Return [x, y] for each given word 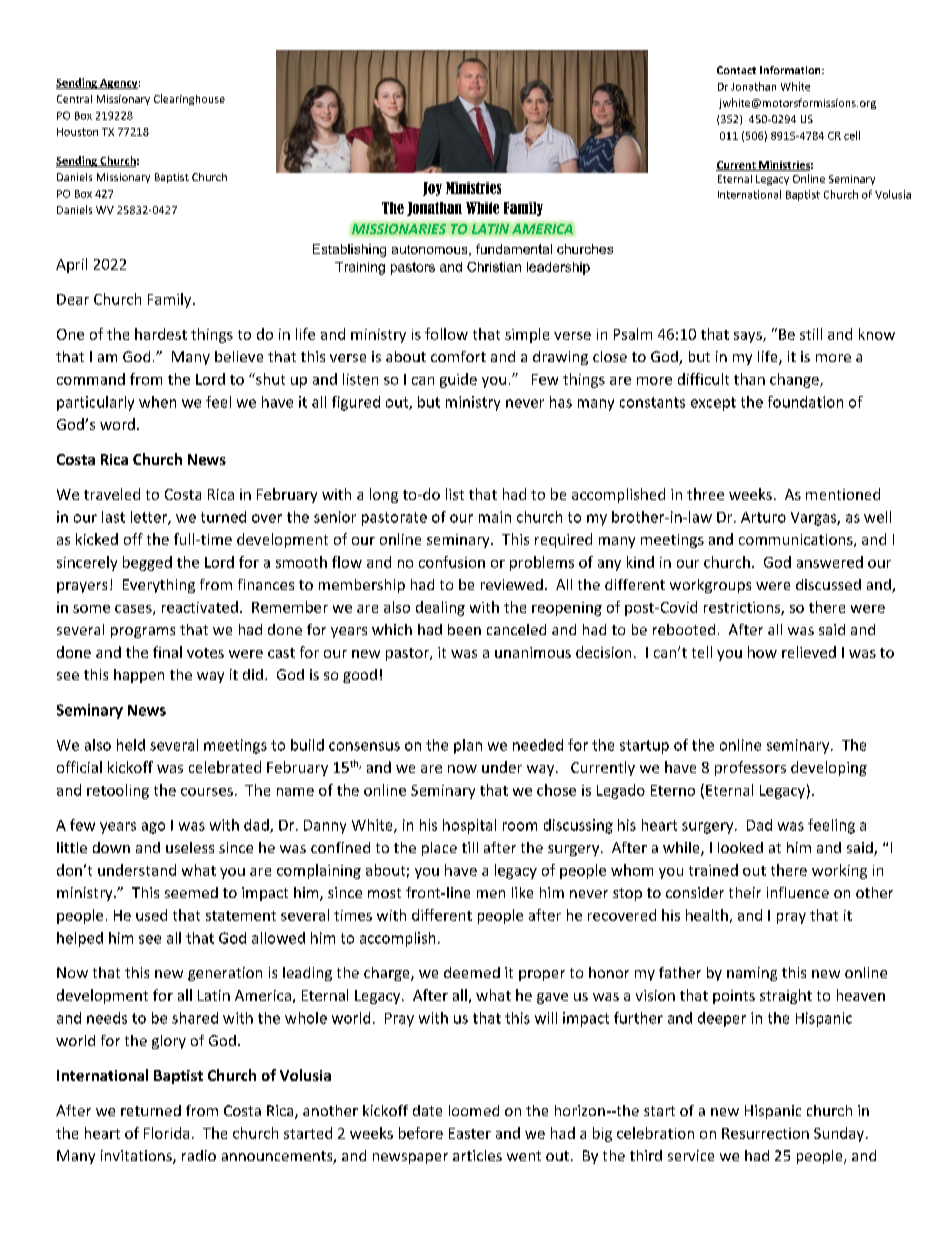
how [762, 652]
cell [852, 135]
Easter [470, 1133]
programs [143, 632]
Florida [166, 1133]
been [464, 629]
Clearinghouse [189, 99]
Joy [432, 189]
